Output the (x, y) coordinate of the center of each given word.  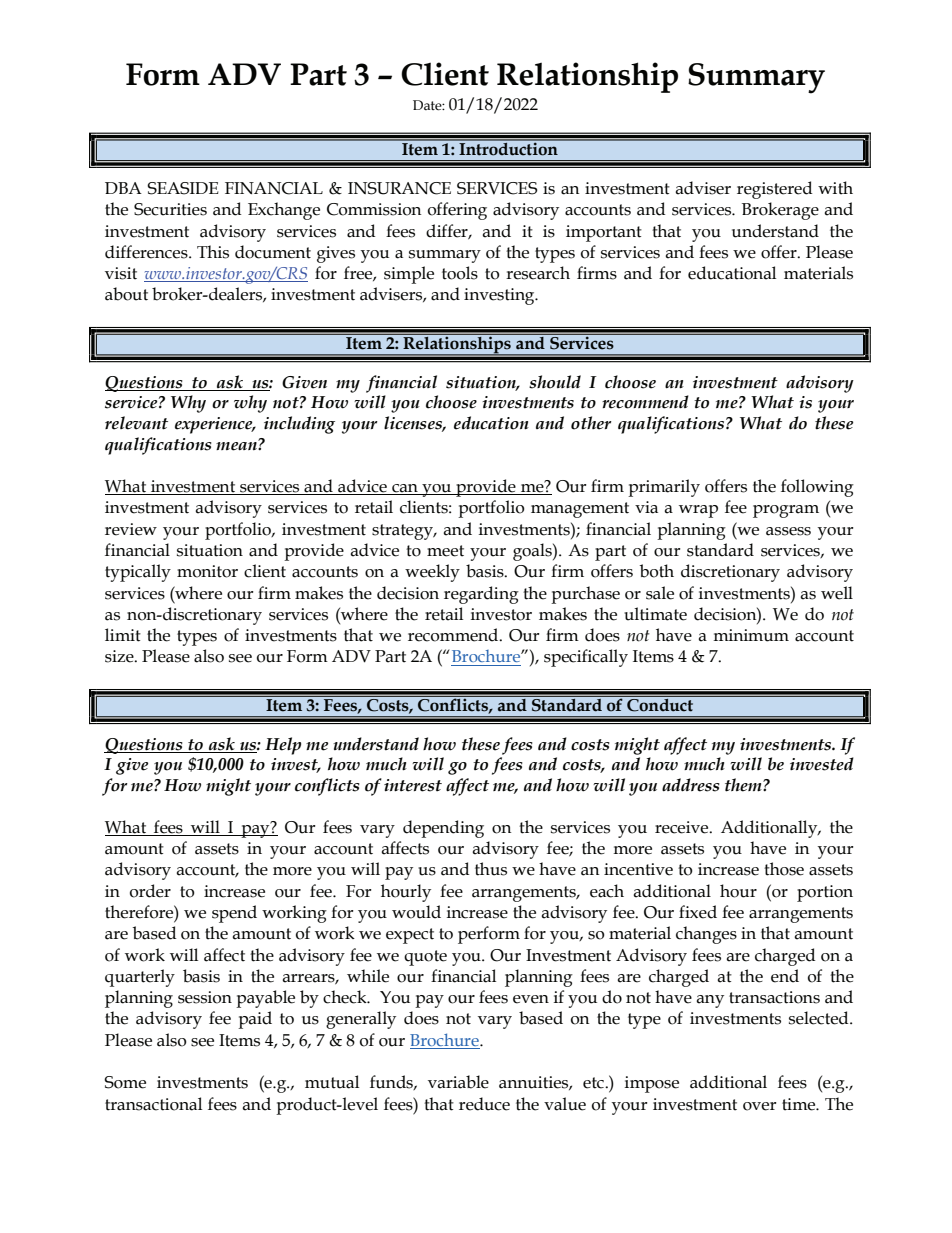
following (817, 488)
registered (774, 190)
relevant (136, 423)
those (784, 869)
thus (491, 869)
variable (458, 1082)
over (759, 1106)
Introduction (508, 147)
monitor (207, 571)
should (555, 382)
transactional (153, 1104)
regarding (481, 595)
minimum (751, 635)
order (150, 891)
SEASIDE (183, 188)
